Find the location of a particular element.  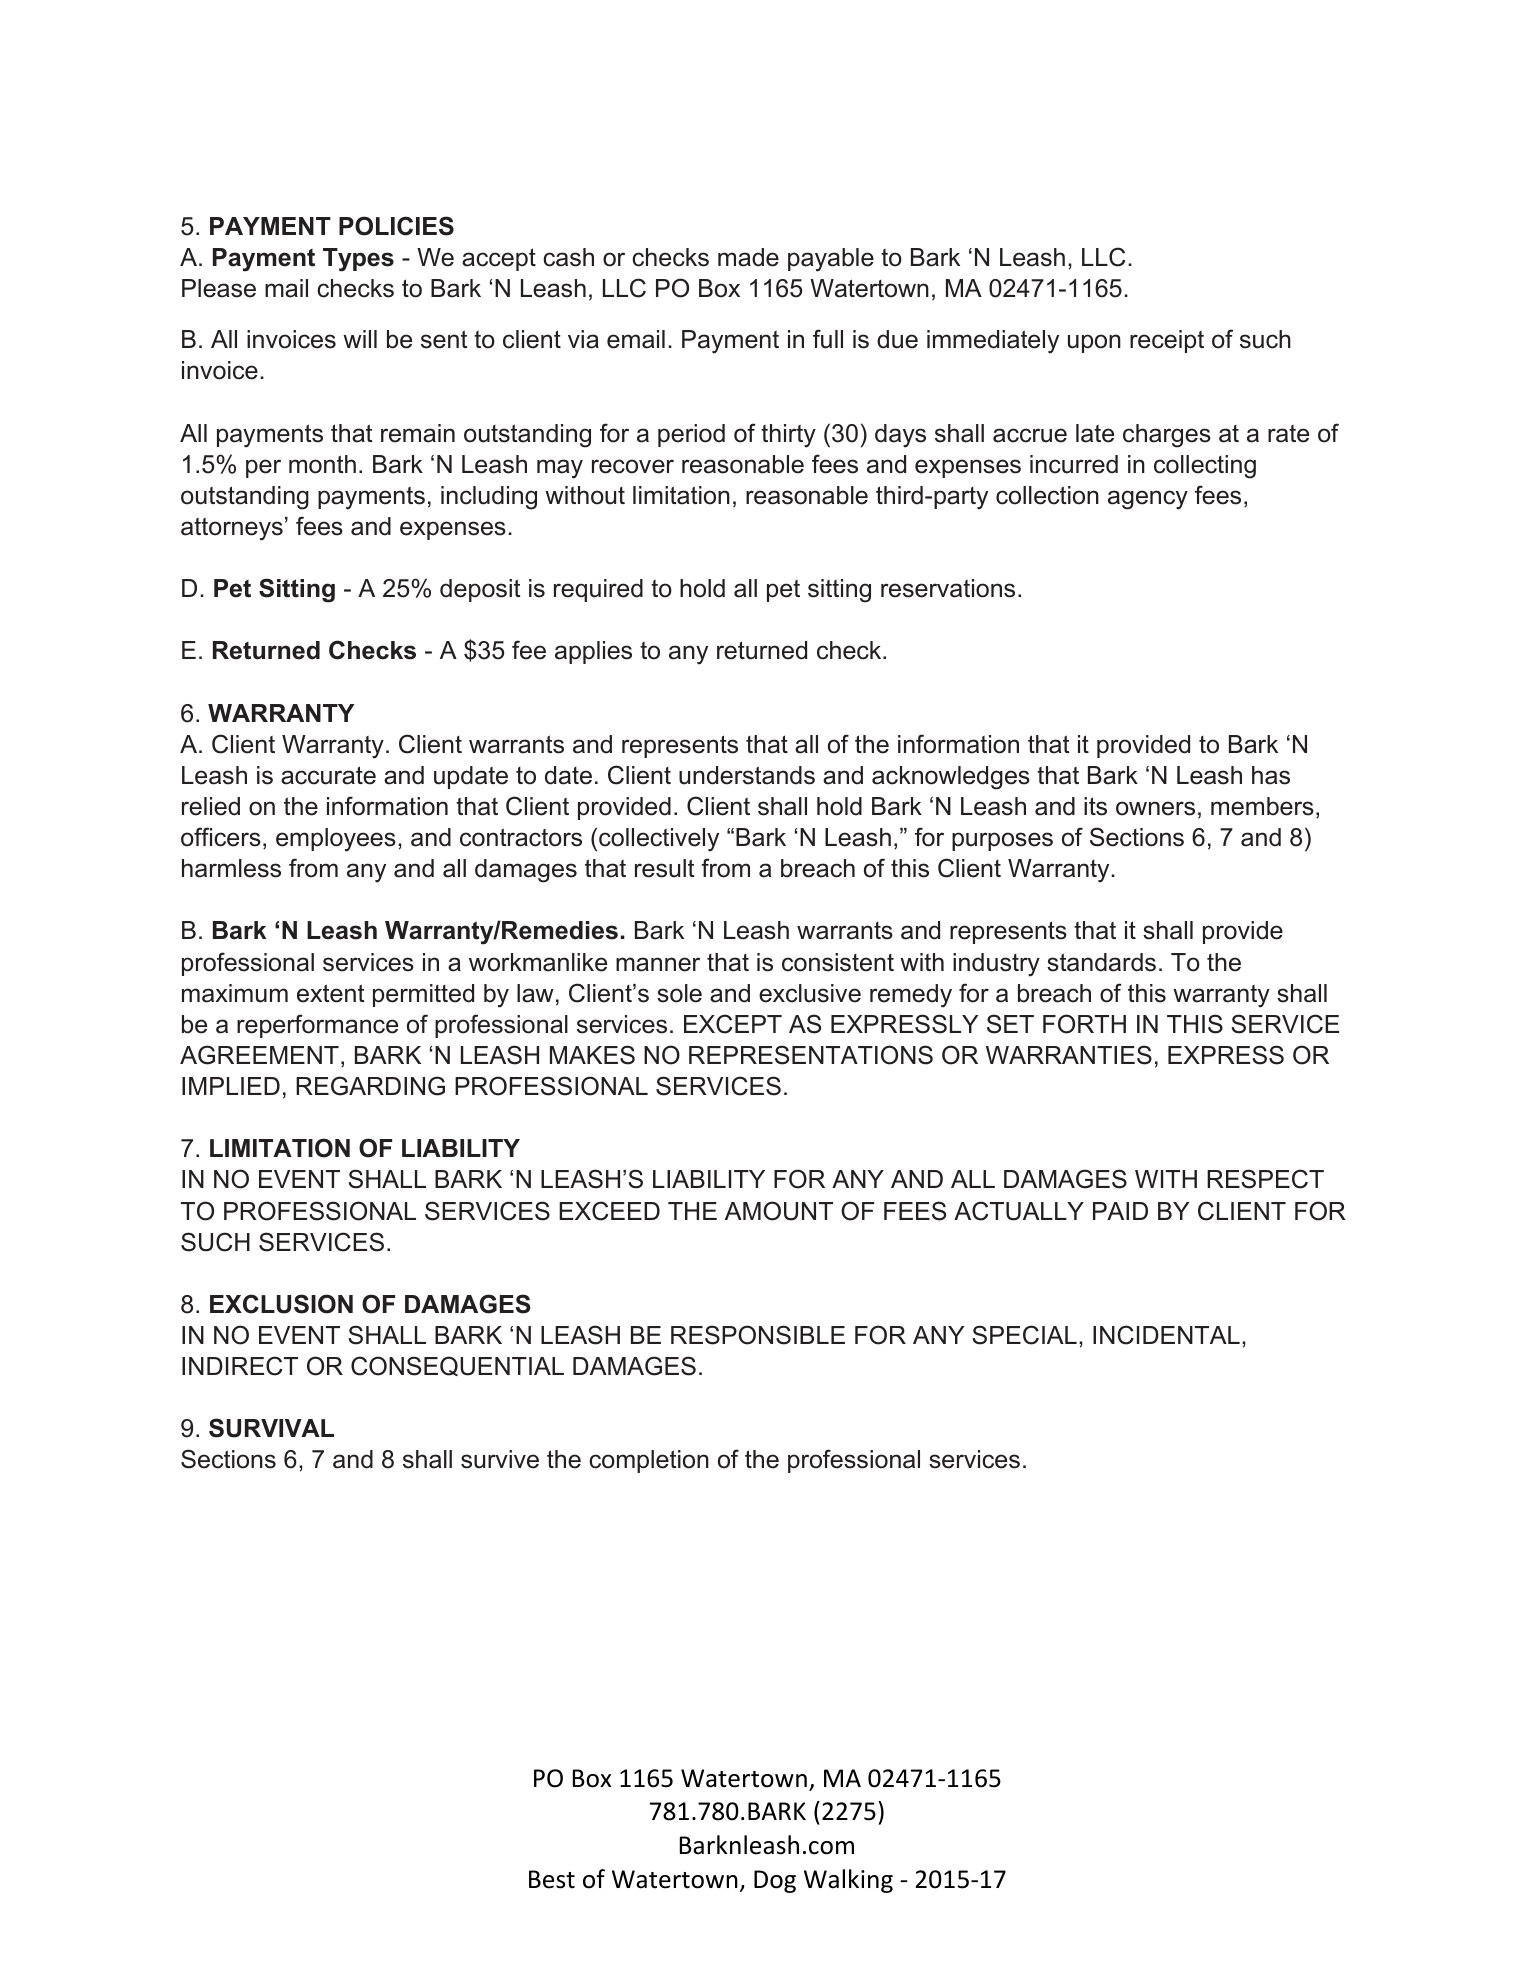

Types is located at coordinates (358, 260).
